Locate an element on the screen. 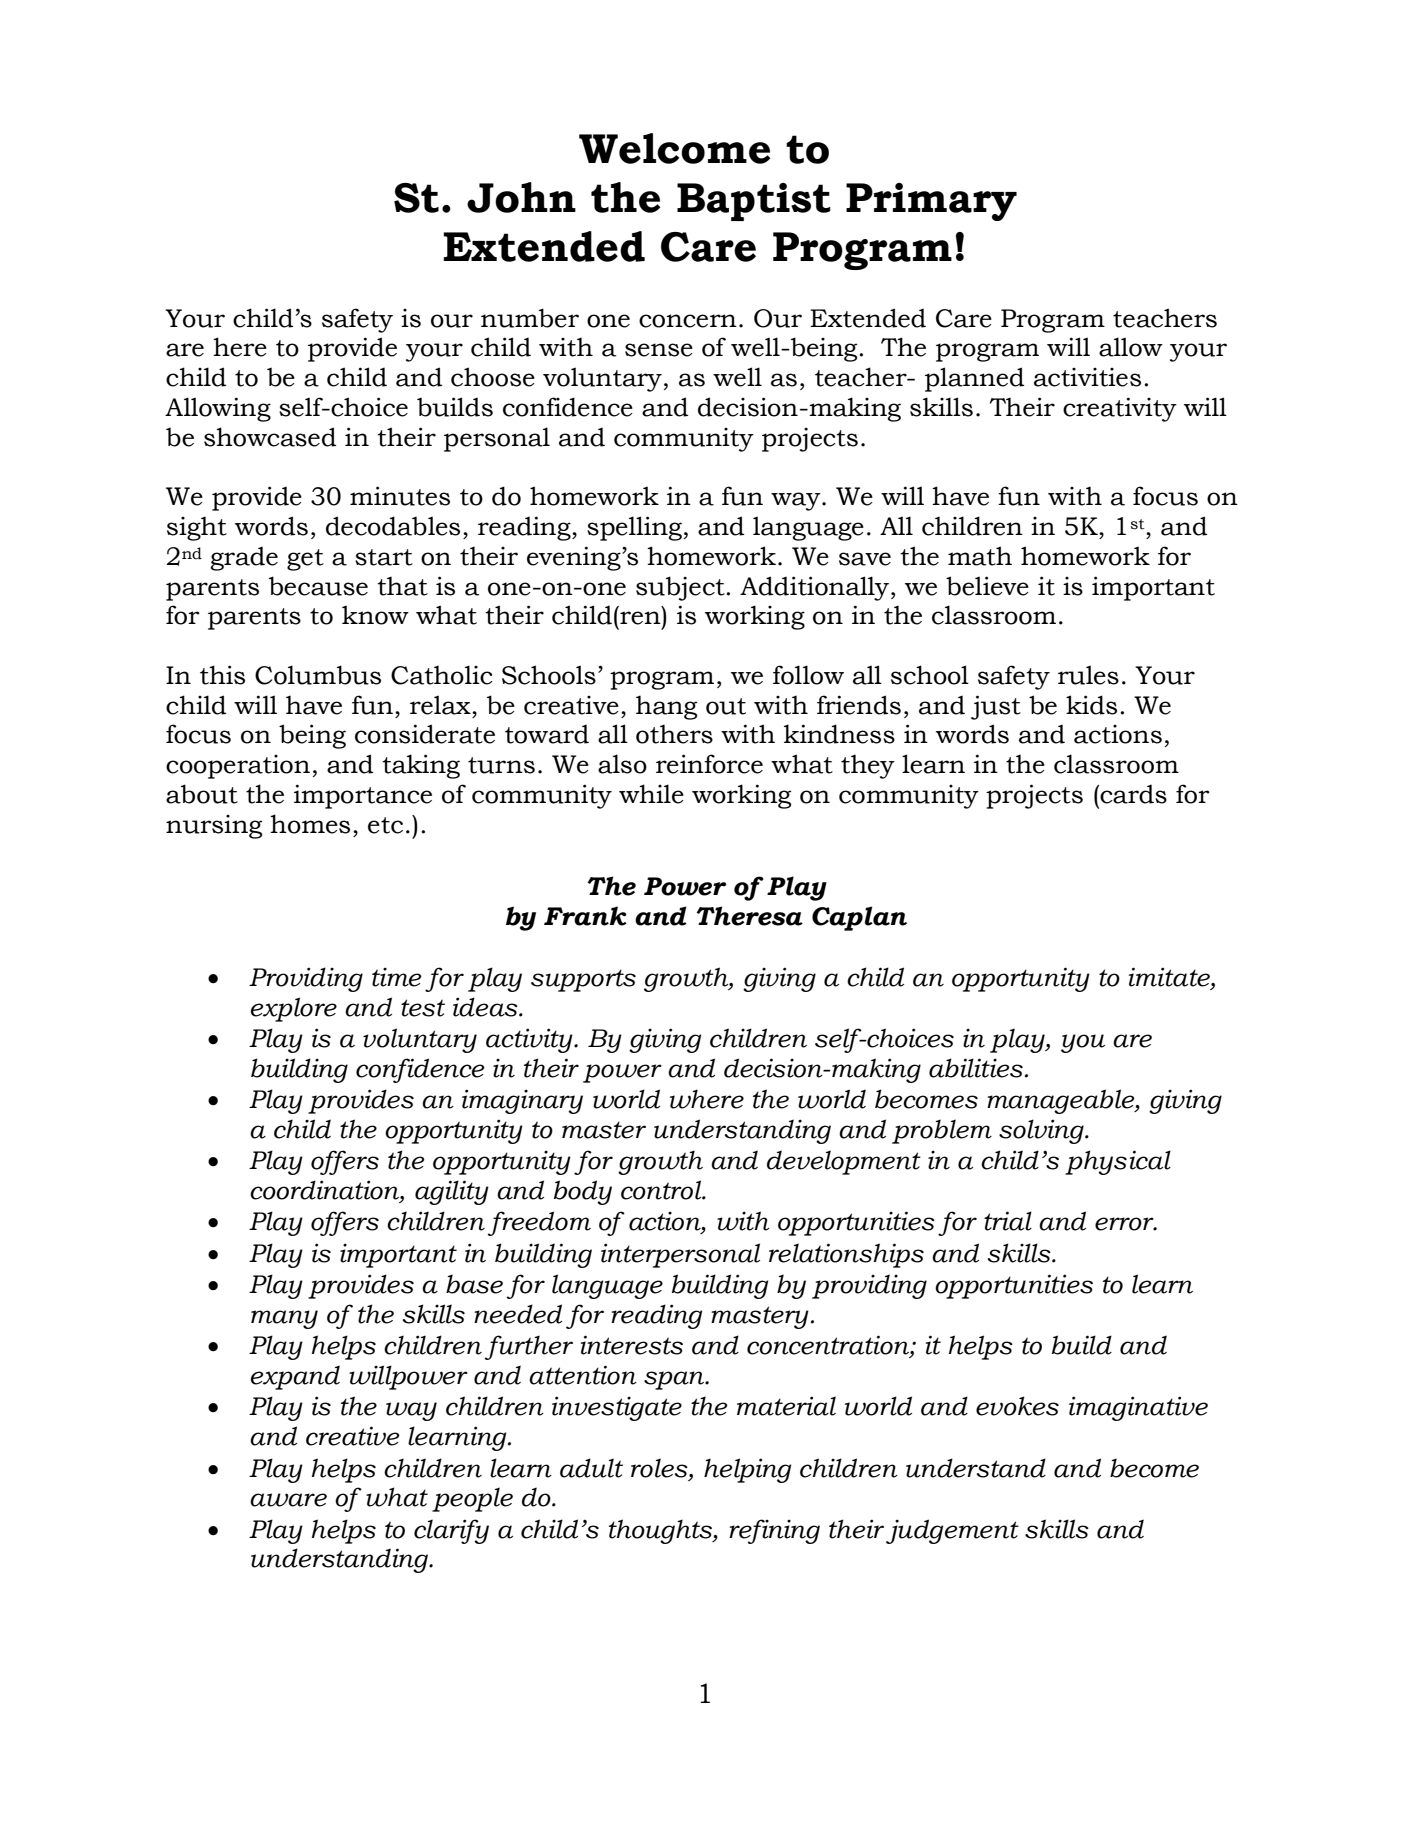 The width and height of the screenshot is (1410, 1825). roles is located at coordinates (660, 1468).
